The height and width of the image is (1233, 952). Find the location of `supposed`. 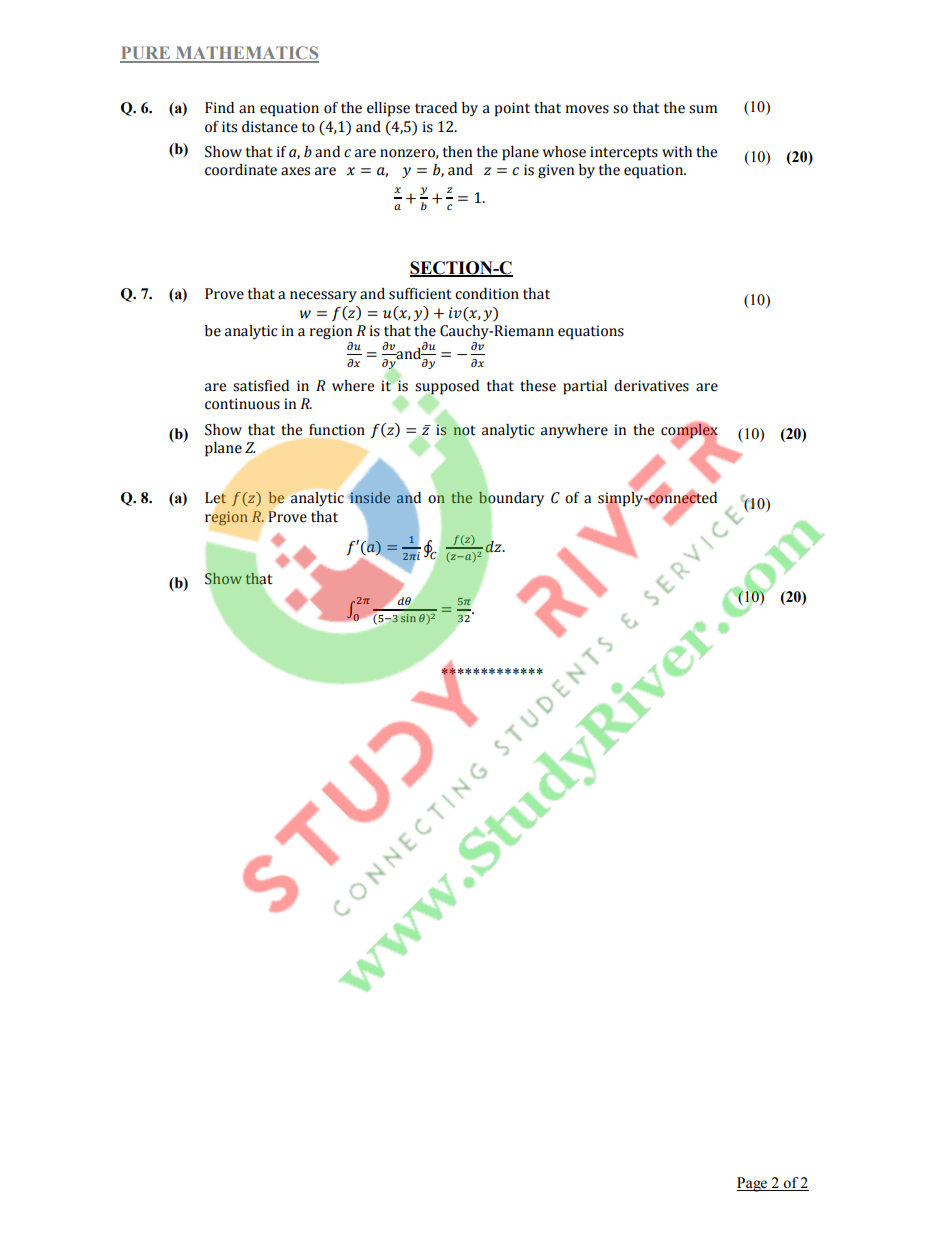

supposed is located at coordinates (447, 388).
